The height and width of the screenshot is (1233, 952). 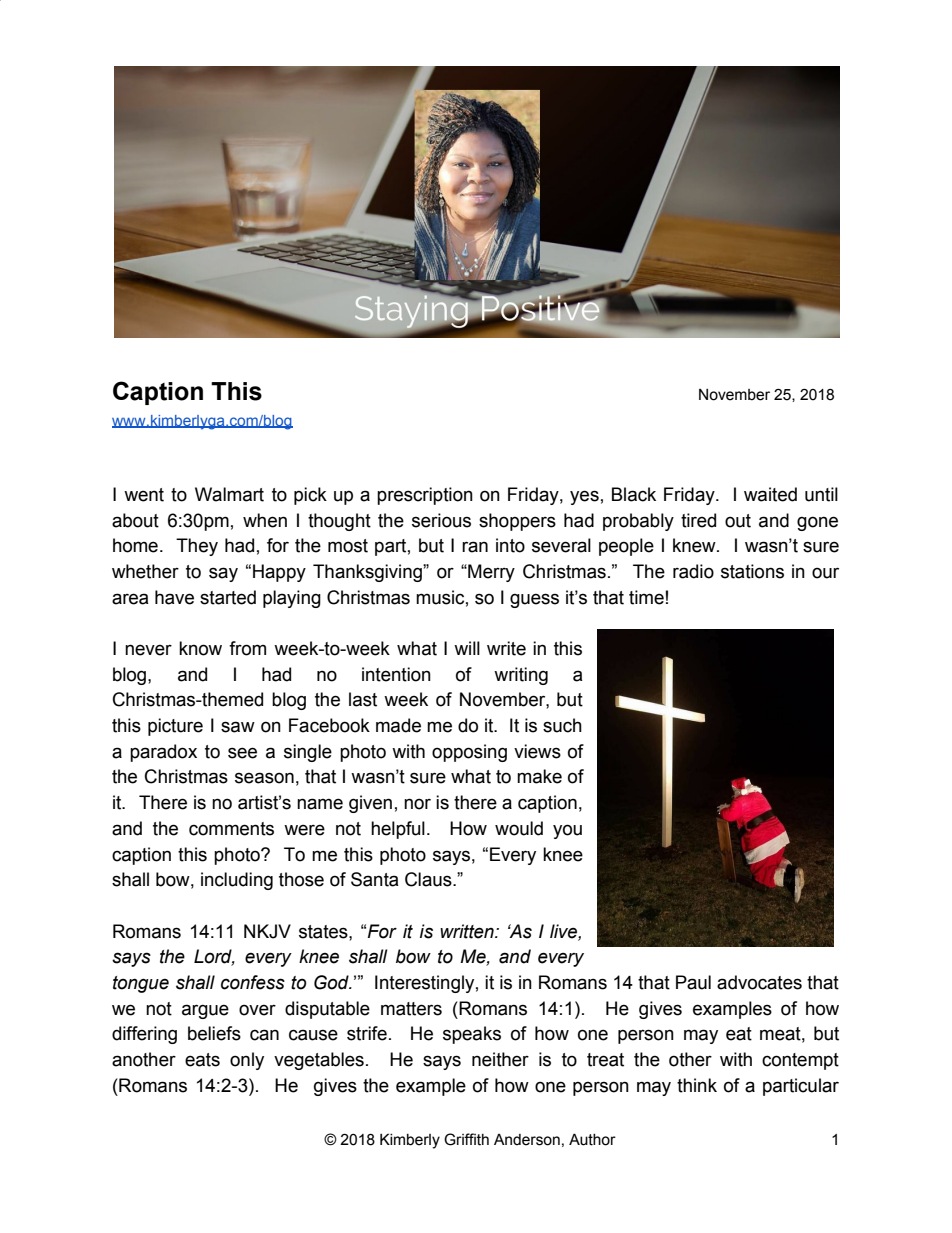 I want to click on know, so click(x=200, y=648).
